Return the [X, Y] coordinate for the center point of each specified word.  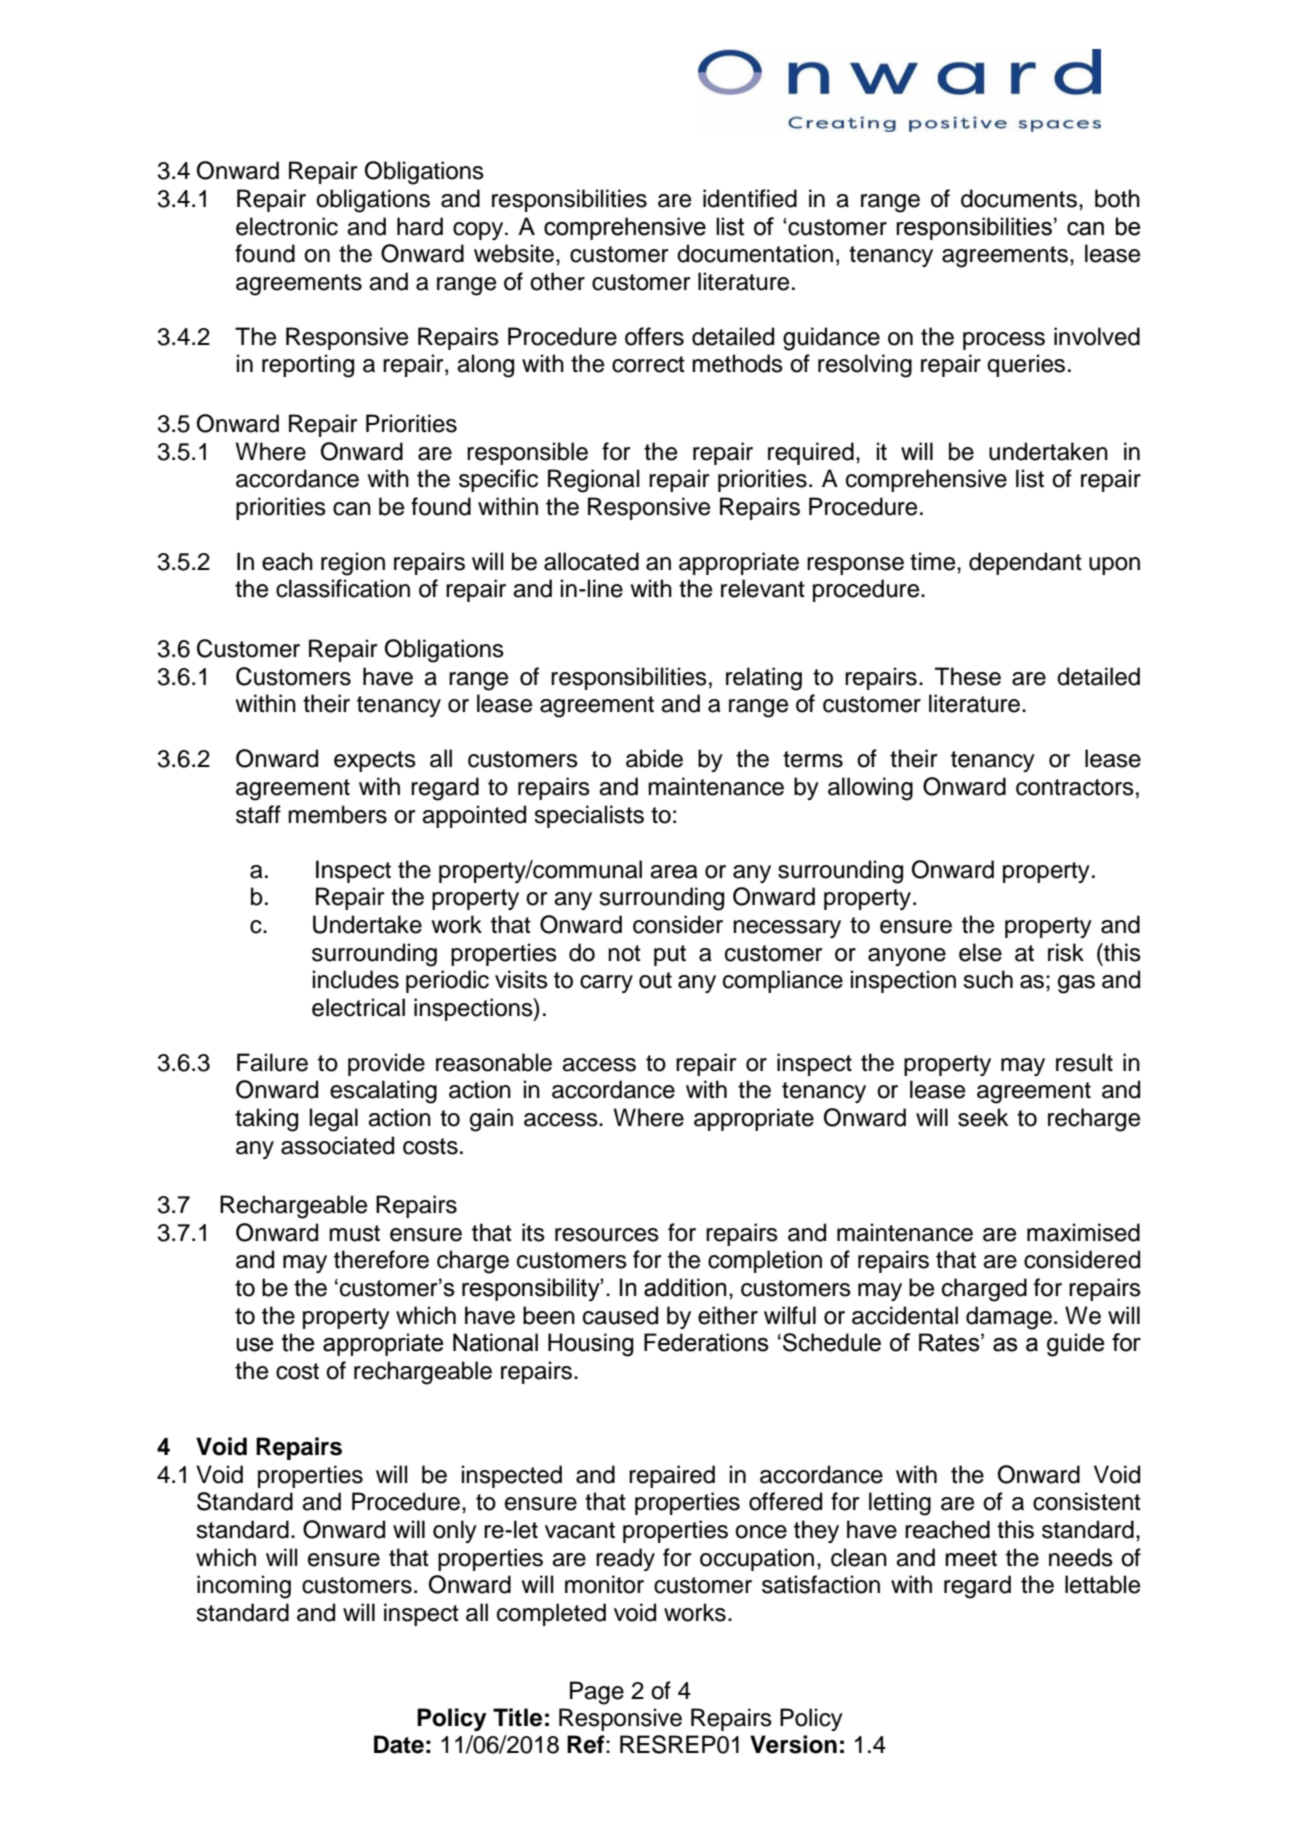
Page [597, 1693]
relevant [763, 588]
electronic [287, 226]
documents [1019, 198]
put [670, 955]
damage [1009, 1318]
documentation [755, 253]
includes [356, 979]
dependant [1025, 563]
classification [343, 588]
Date [399, 1744]
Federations [706, 1342]
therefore [381, 1259]
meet [971, 1558]
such [988, 979]
